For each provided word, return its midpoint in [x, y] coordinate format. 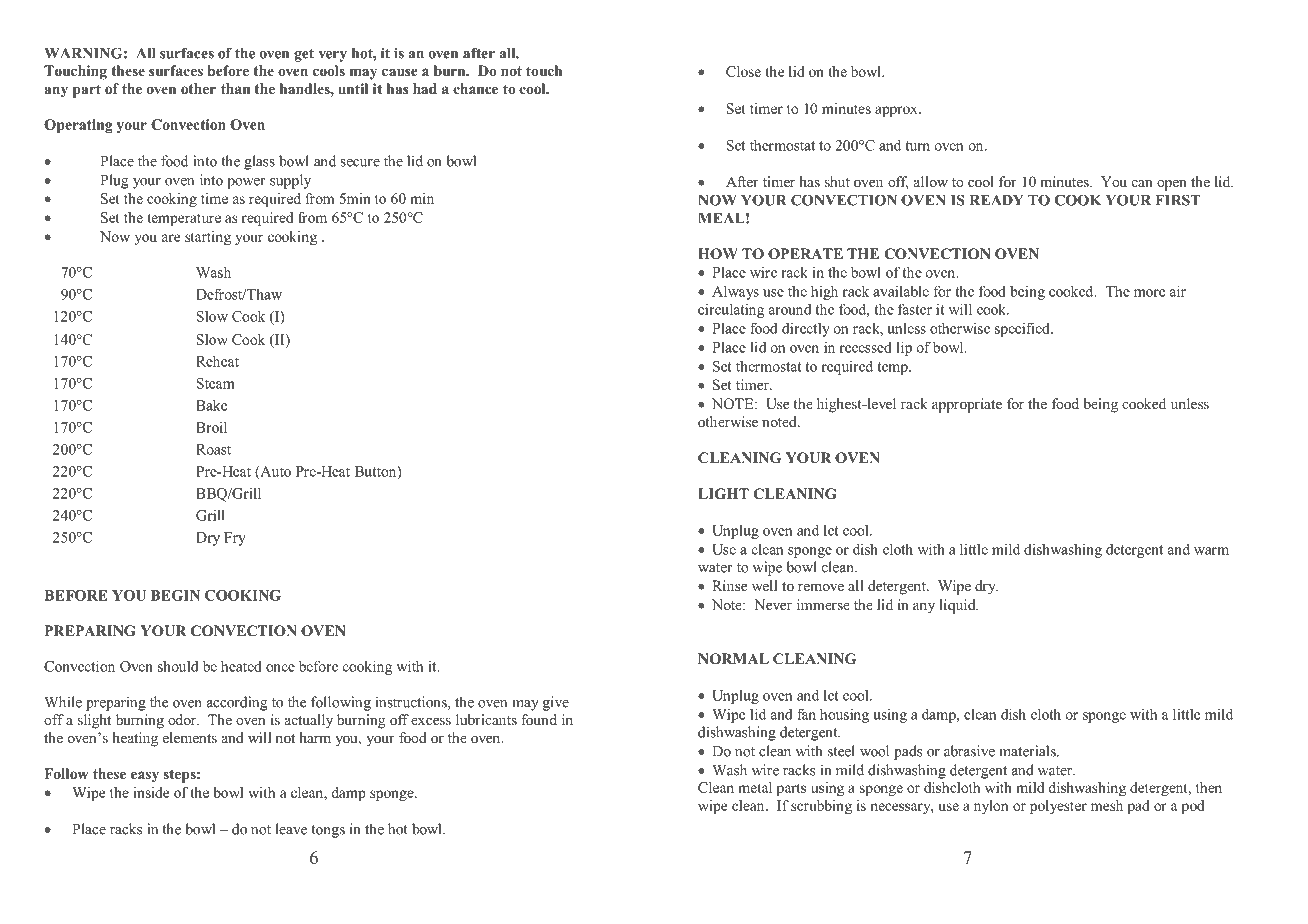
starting [208, 238]
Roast [213, 449]
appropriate [967, 405]
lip [904, 348]
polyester [1058, 807]
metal [755, 787]
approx [897, 111]
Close [743, 71]
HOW [718, 254]
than [235, 88]
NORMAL [733, 659]
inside [151, 792]
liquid [958, 606]
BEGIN [175, 595]
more [1149, 293]
